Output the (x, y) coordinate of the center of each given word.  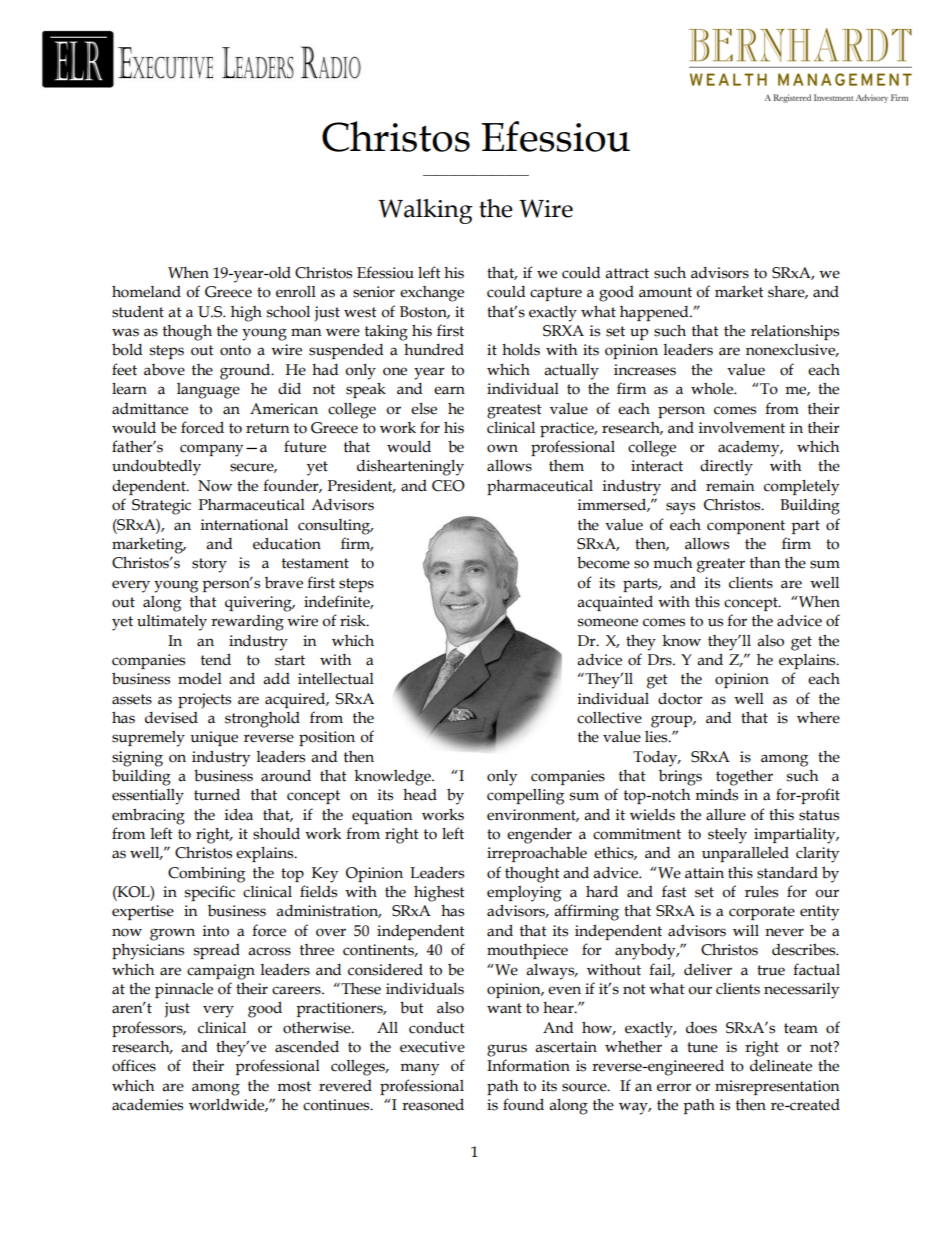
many (419, 1069)
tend (216, 659)
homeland (146, 291)
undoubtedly (156, 468)
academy (750, 449)
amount (665, 292)
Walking (425, 211)
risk (354, 620)
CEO (448, 486)
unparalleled (745, 854)
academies (147, 1105)
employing (524, 894)
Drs (660, 660)
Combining (206, 874)
